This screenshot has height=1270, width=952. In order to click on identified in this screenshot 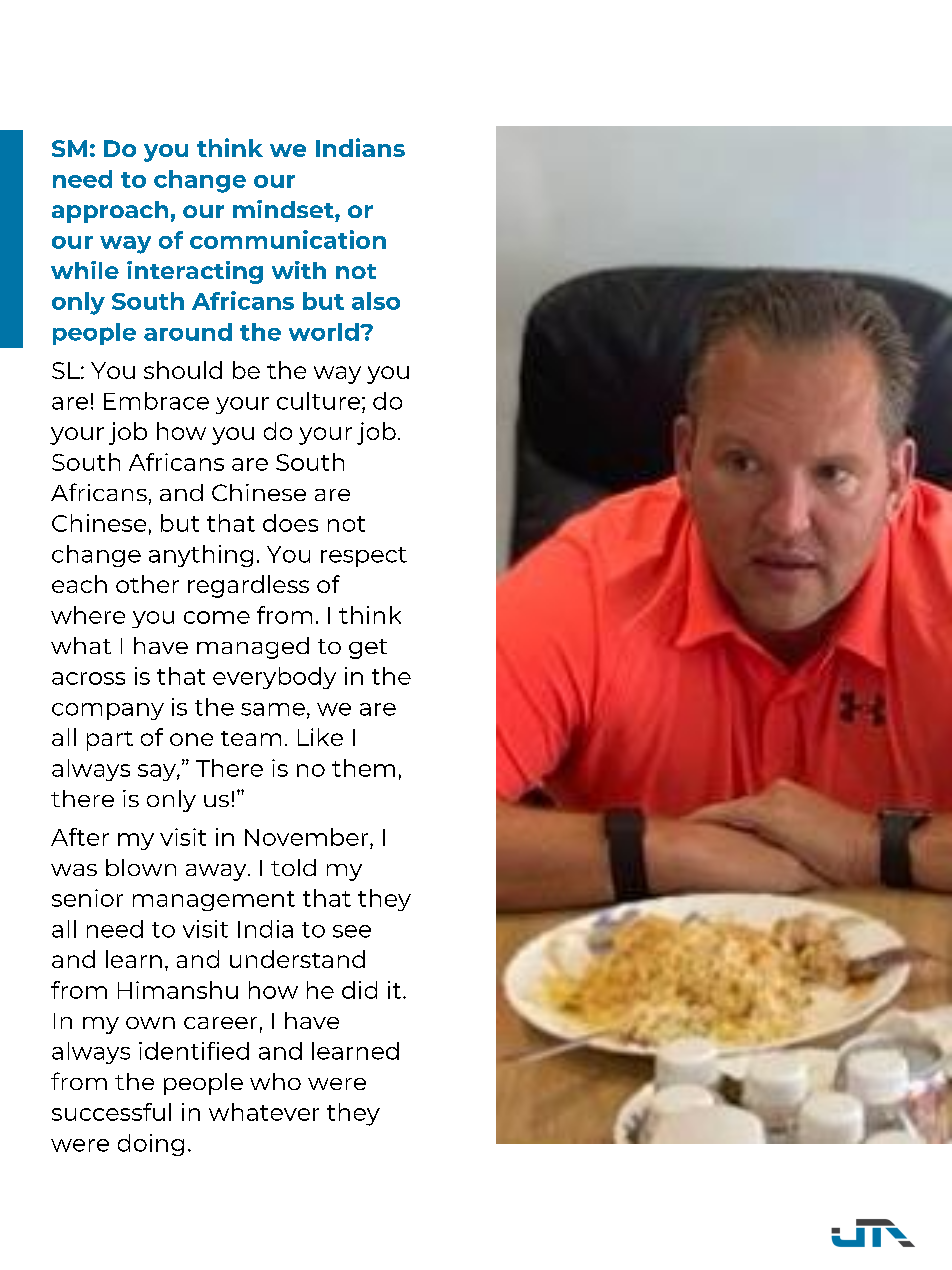, I will do `click(194, 1051)`.
